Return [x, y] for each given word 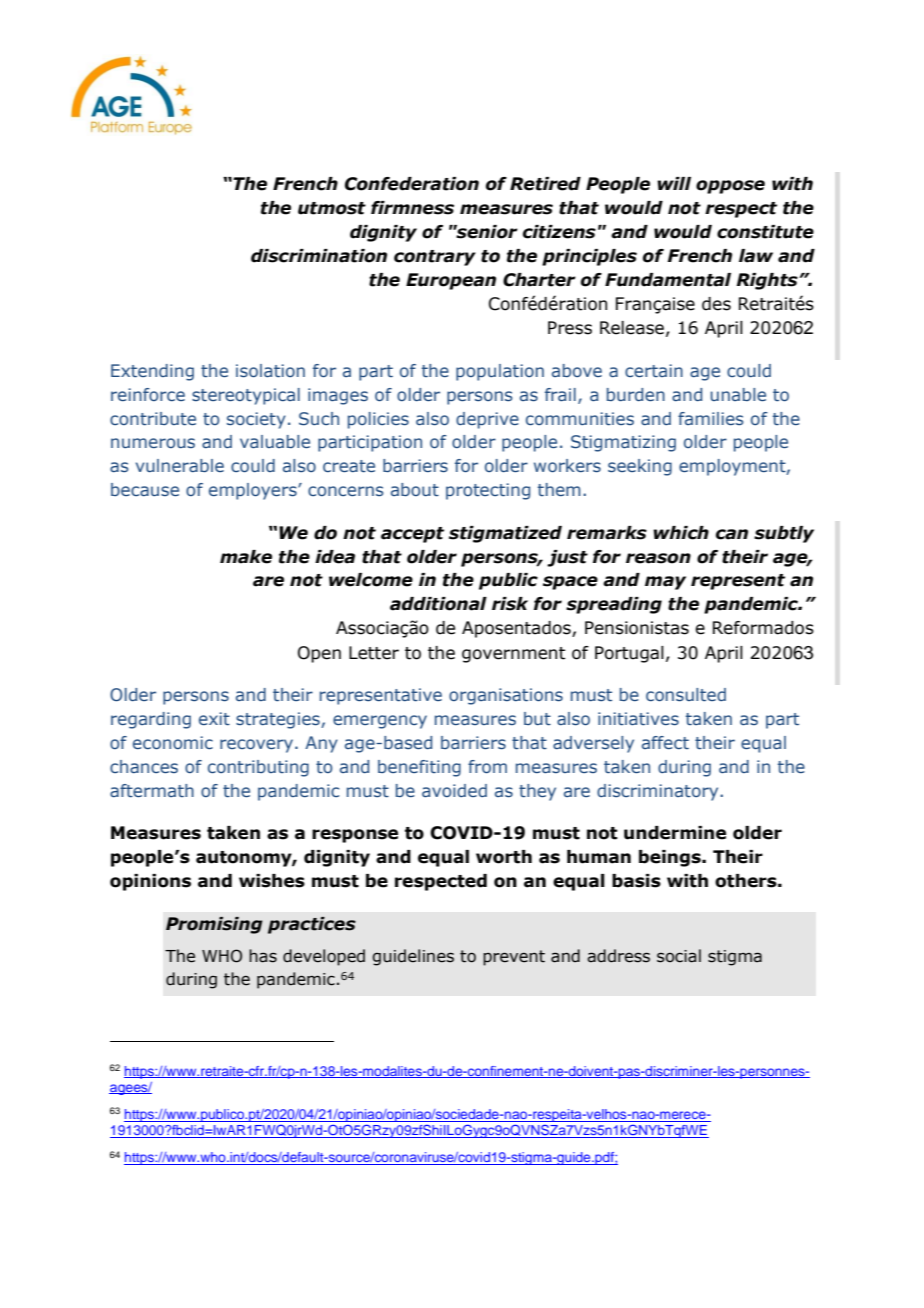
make [246, 557]
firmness [412, 208]
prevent [514, 958]
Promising [214, 925]
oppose [730, 187]
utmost [332, 208]
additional [438, 604]
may [665, 583]
